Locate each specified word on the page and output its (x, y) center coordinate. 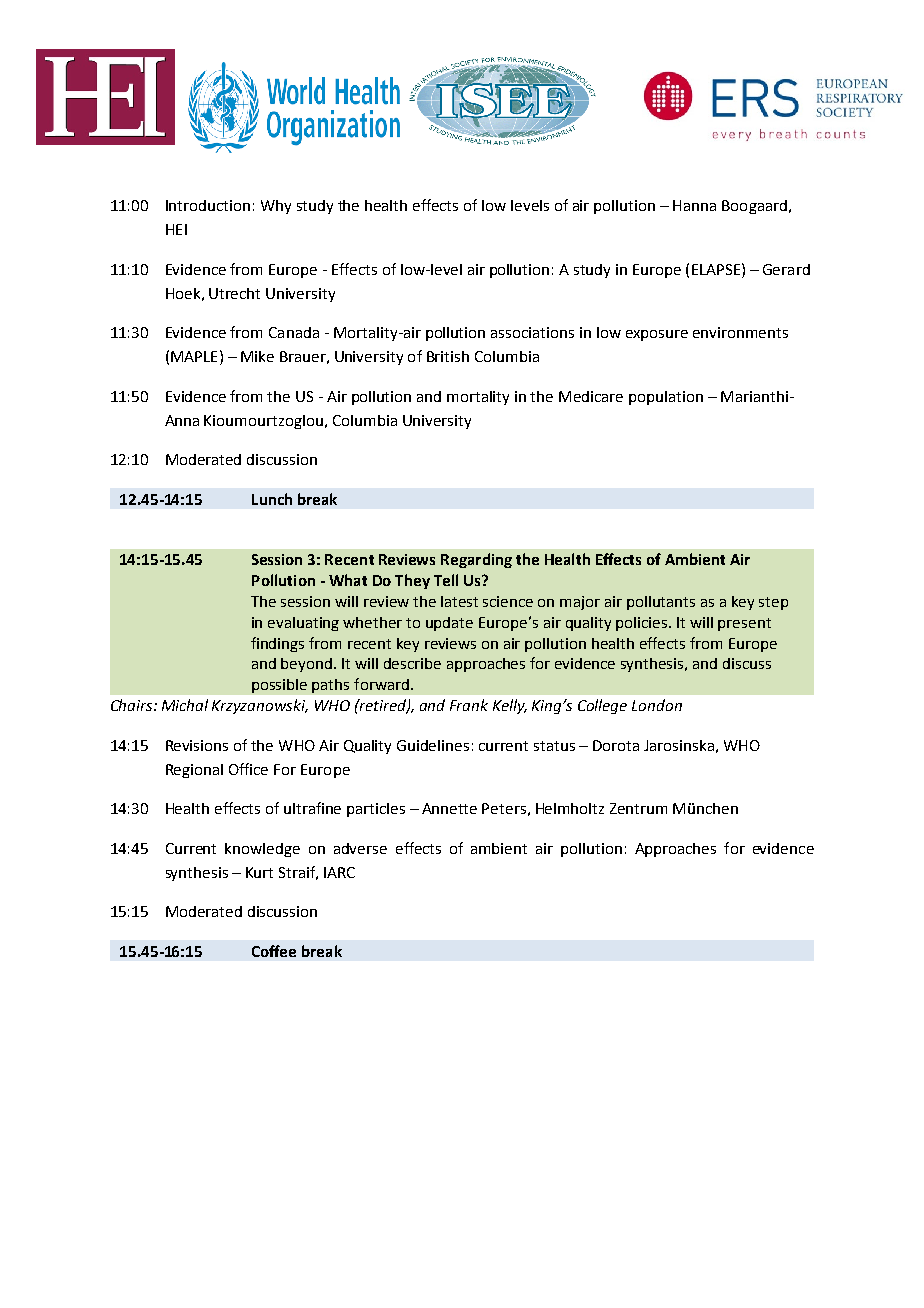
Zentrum (638, 808)
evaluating (303, 624)
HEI (176, 229)
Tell (446, 580)
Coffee (274, 951)
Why (276, 207)
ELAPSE (716, 269)
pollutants (661, 603)
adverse (360, 848)
